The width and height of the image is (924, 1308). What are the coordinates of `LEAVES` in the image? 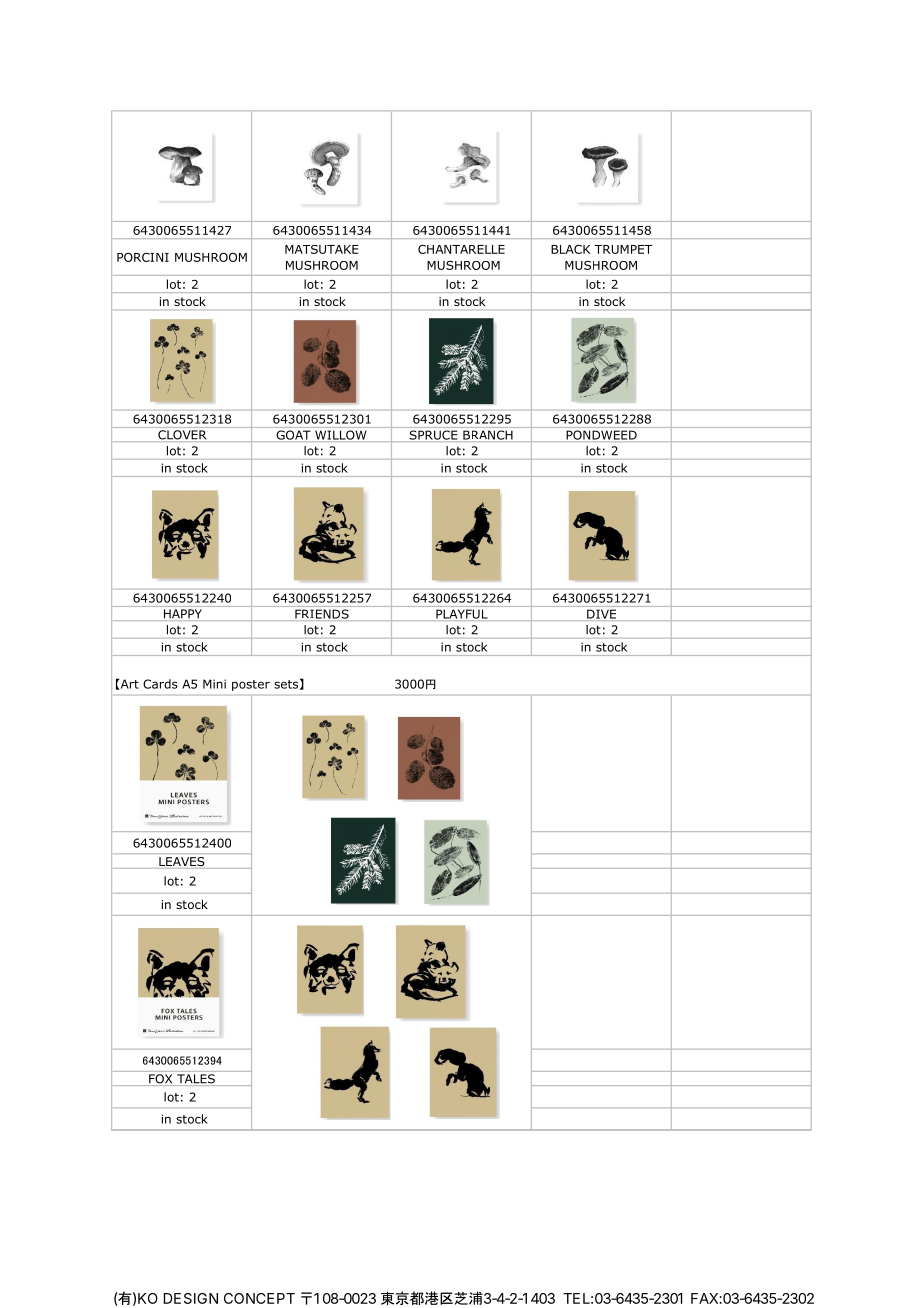 It's located at (182, 863).
